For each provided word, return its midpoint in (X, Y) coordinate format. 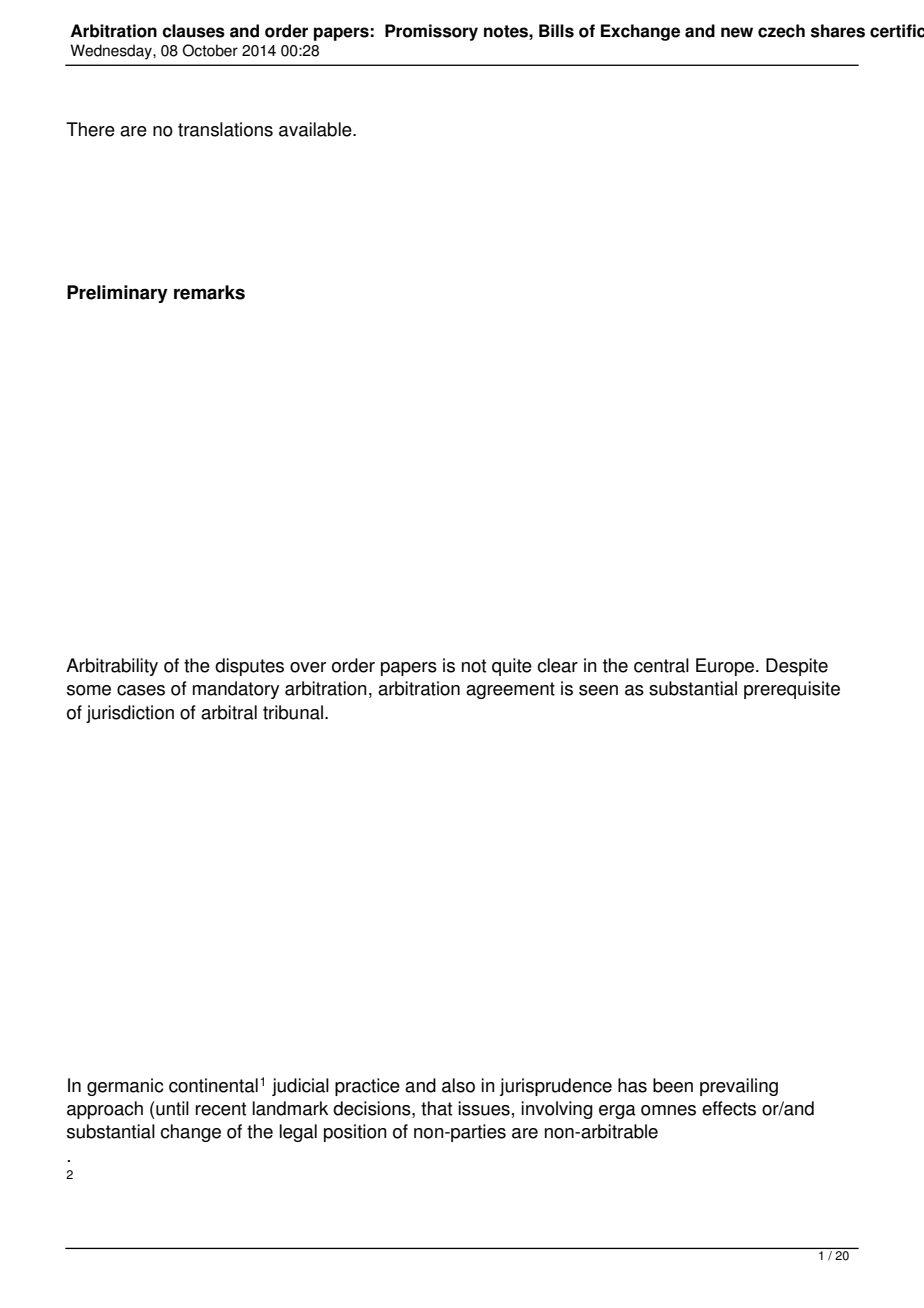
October (210, 50)
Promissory (431, 32)
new (737, 32)
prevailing (739, 1087)
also (458, 1085)
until (171, 1108)
